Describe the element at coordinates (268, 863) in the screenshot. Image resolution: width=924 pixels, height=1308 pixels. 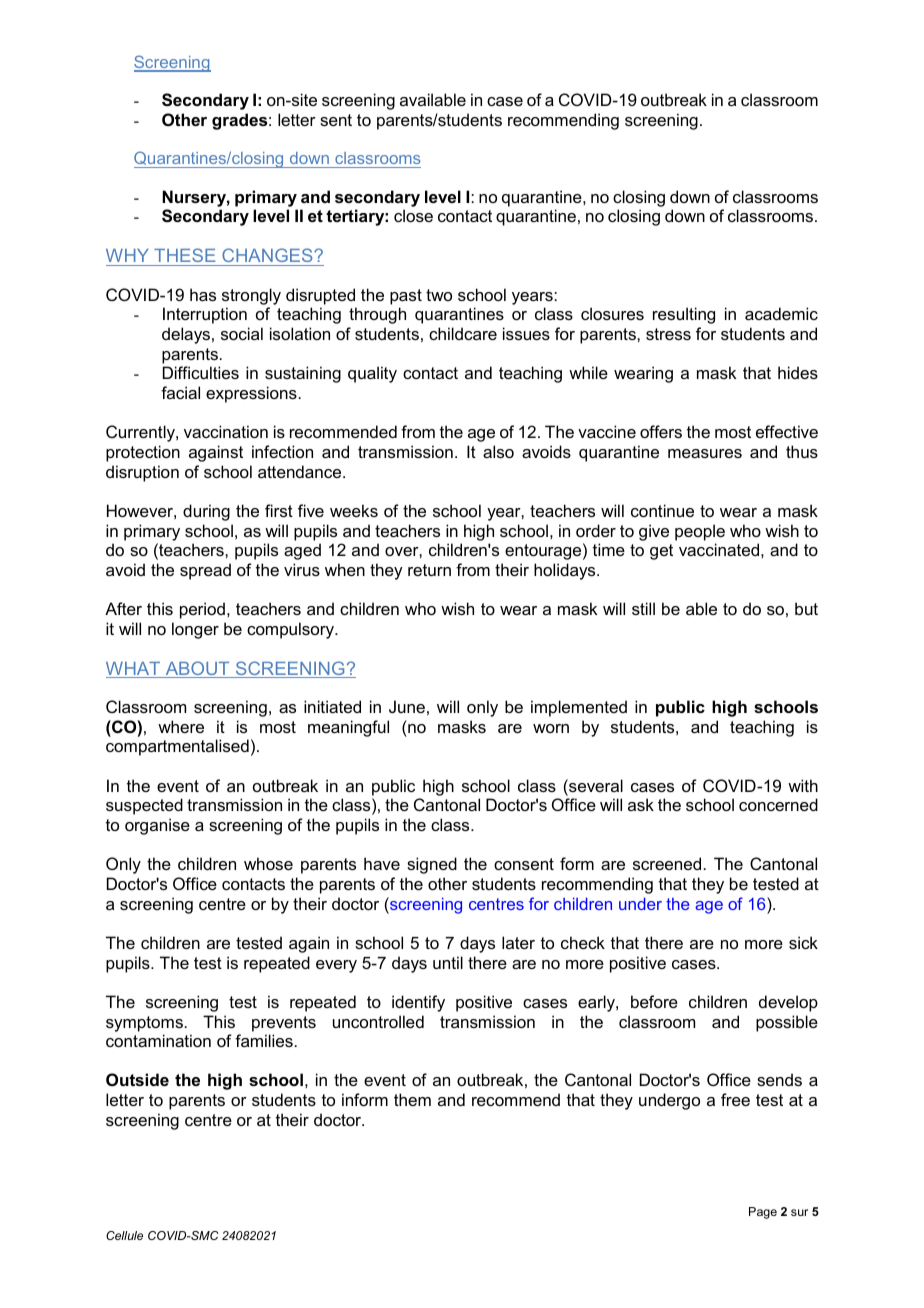
I see `whose` at that location.
